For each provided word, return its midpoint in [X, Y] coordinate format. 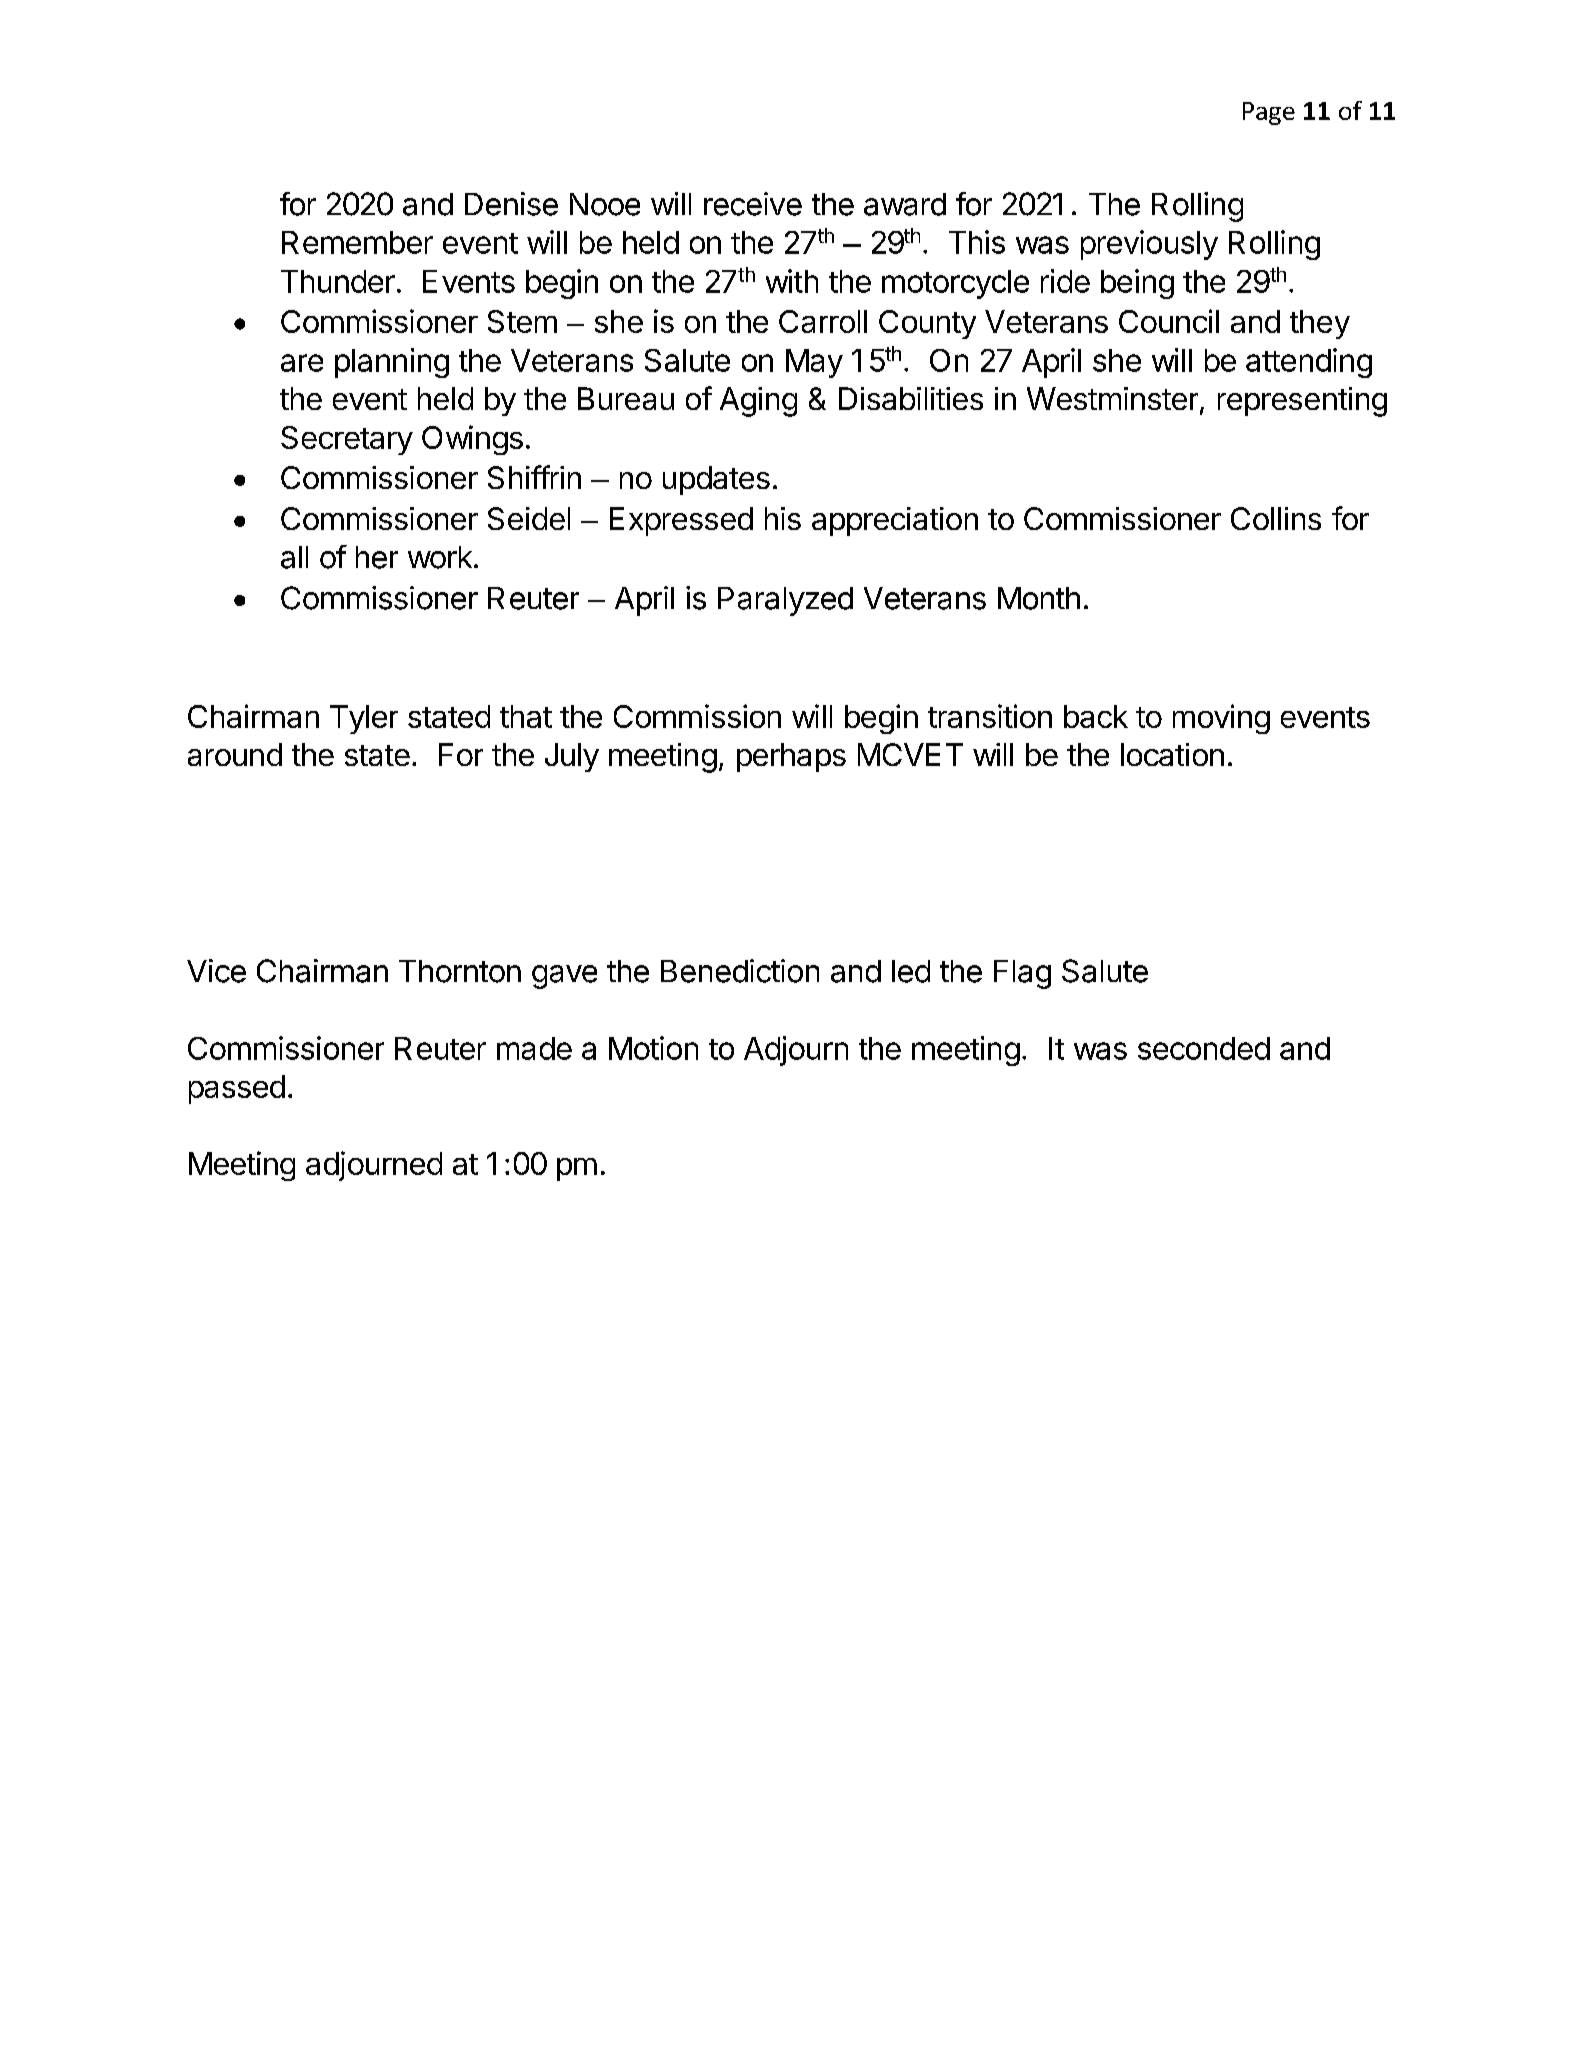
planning [392, 363]
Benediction [740, 971]
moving [1221, 719]
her [377, 557]
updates [716, 480]
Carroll [823, 321]
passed [237, 1089]
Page [1269, 113]
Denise [511, 204]
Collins [1276, 518]
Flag [1022, 974]
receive [753, 204]
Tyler [364, 719]
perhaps [791, 757]
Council [1169, 321]
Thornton [460, 971]
